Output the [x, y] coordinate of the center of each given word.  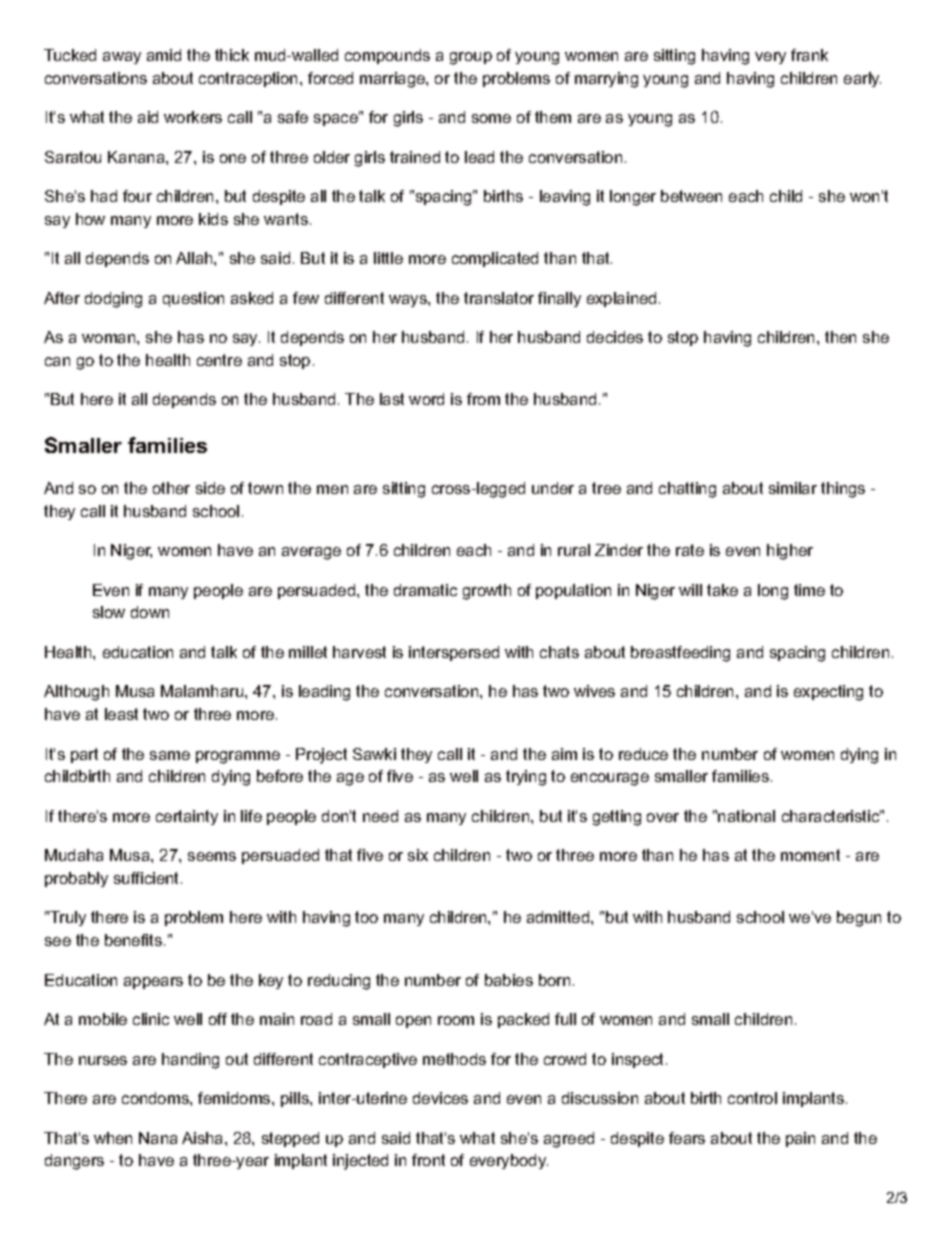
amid [164, 55]
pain [800, 1139]
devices [440, 1098]
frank [809, 55]
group [471, 58]
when [113, 1138]
